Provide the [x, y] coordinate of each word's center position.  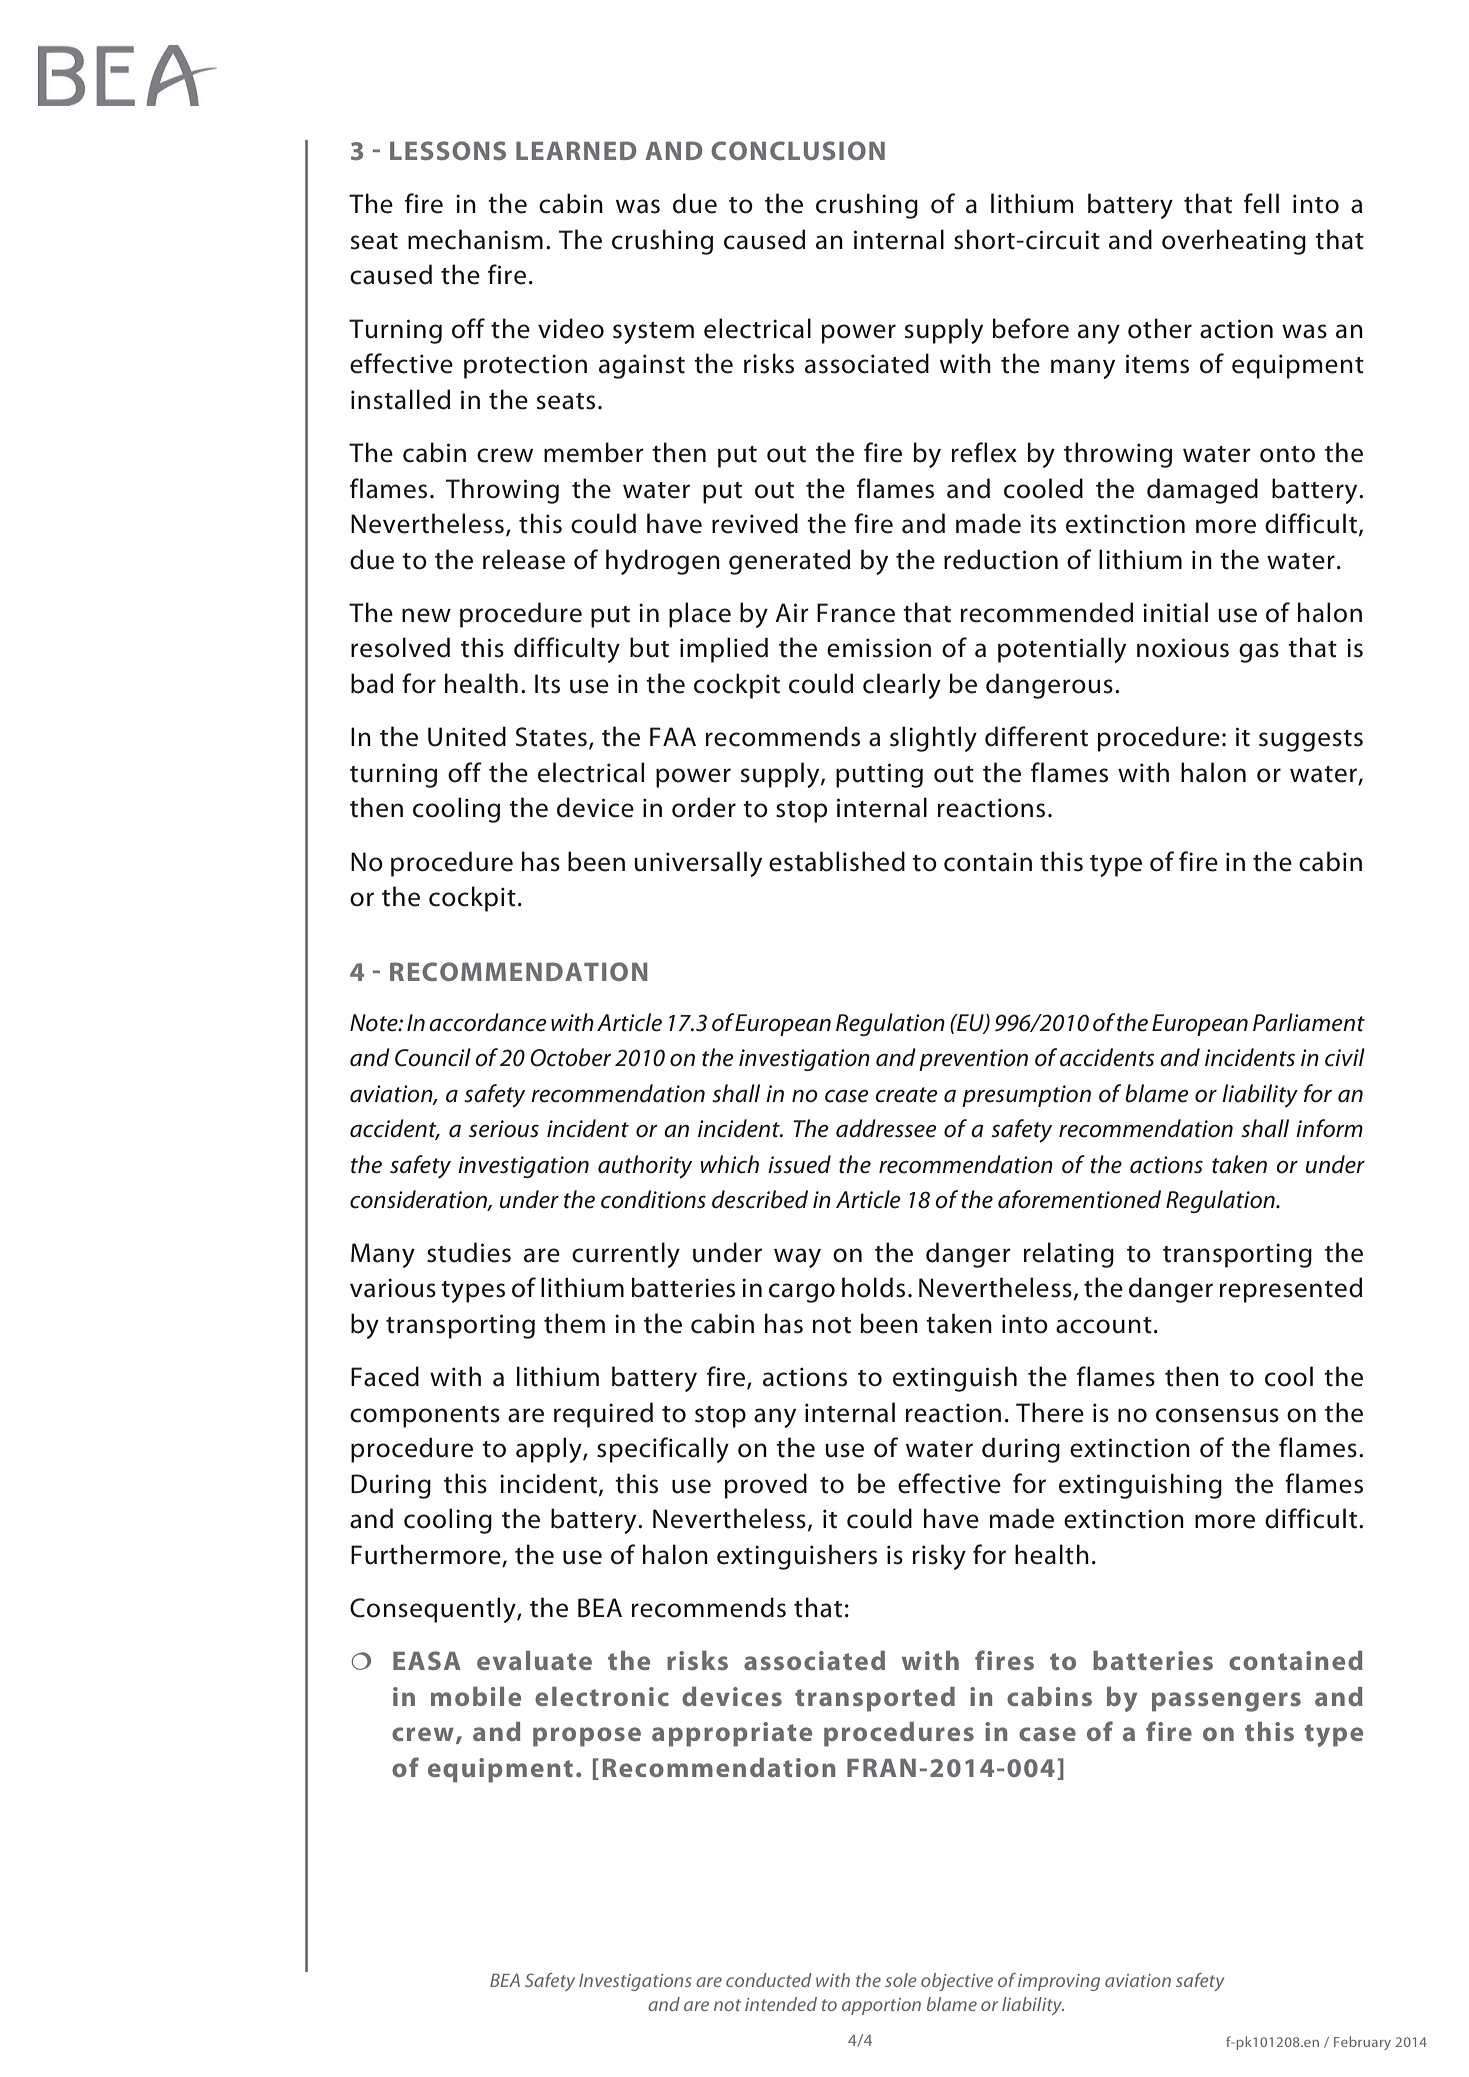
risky [939, 1557]
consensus [1217, 1415]
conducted [768, 1980]
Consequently [434, 1610]
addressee [886, 1128]
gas [1259, 653]
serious [504, 1129]
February [1362, 2043]
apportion [881, 2006]
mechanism [475, 239]
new [426, 615]
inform [1329, 1128]
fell [1261, 203]
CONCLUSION [798, 150]
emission [879, 648]
